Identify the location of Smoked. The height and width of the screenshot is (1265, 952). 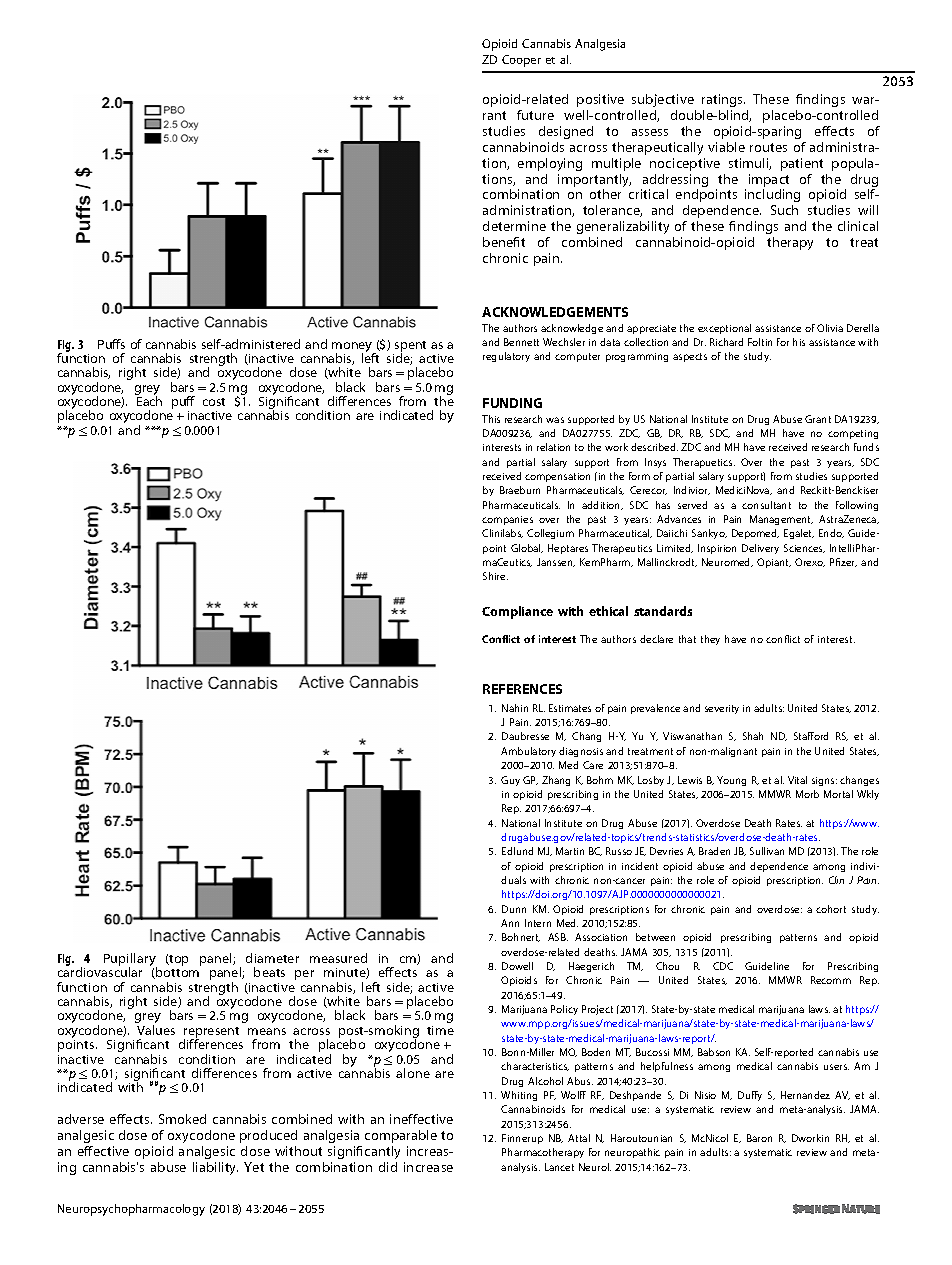
(182, 1119).
